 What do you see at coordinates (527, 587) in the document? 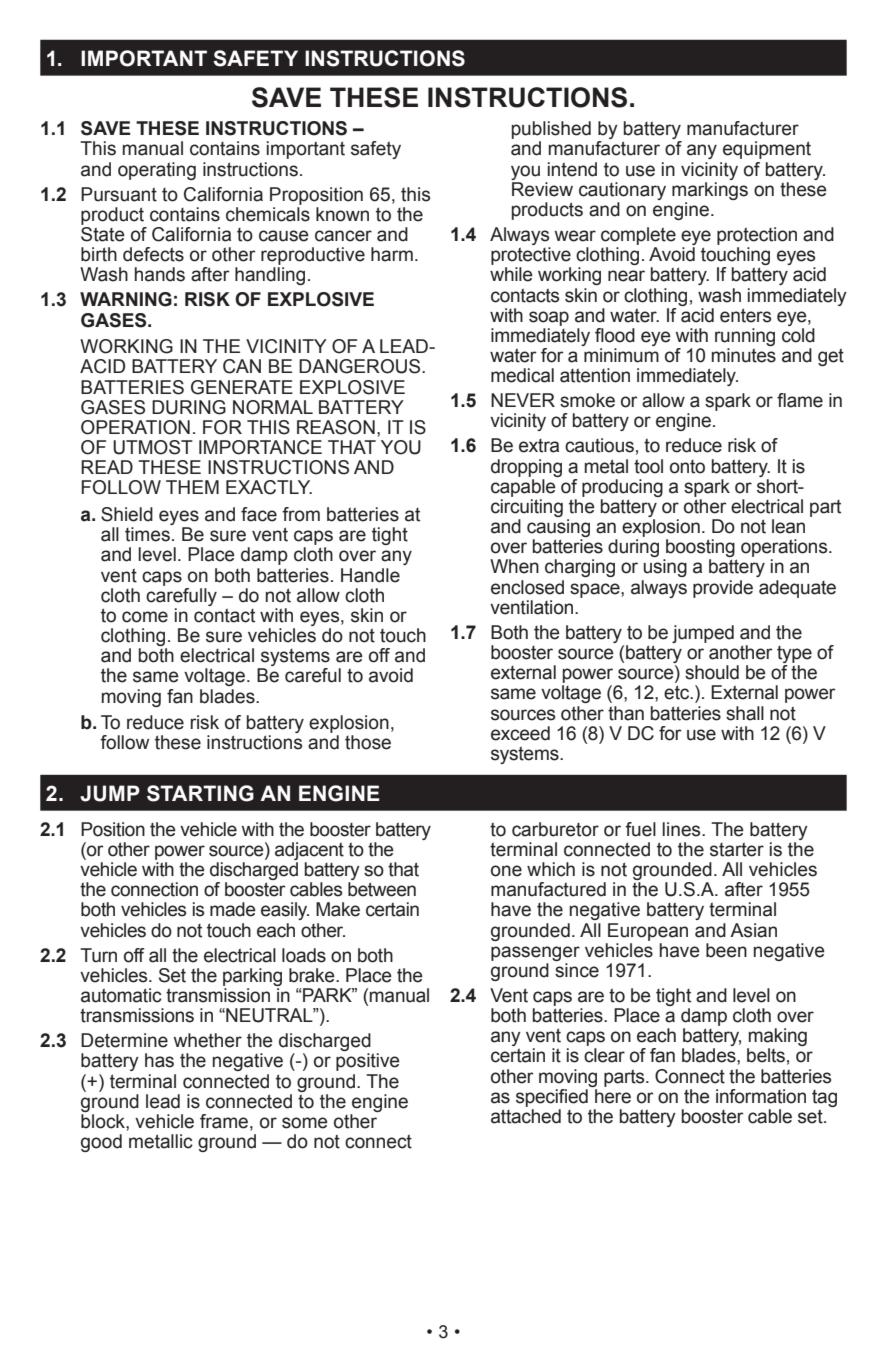
I see `enclosed` at bounding box center [527, 587].
